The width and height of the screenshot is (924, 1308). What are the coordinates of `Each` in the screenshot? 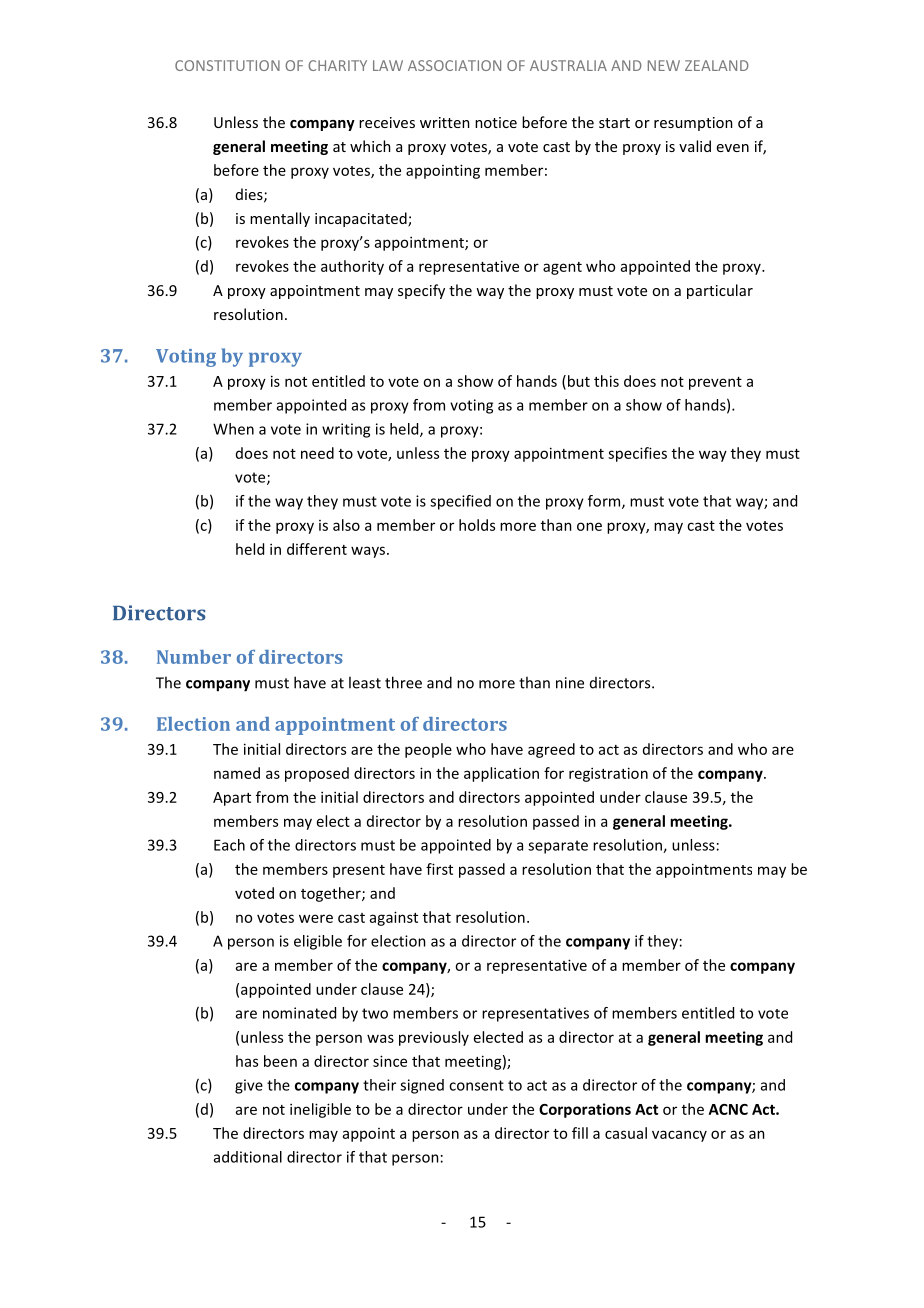 It's located at (229, 845).
